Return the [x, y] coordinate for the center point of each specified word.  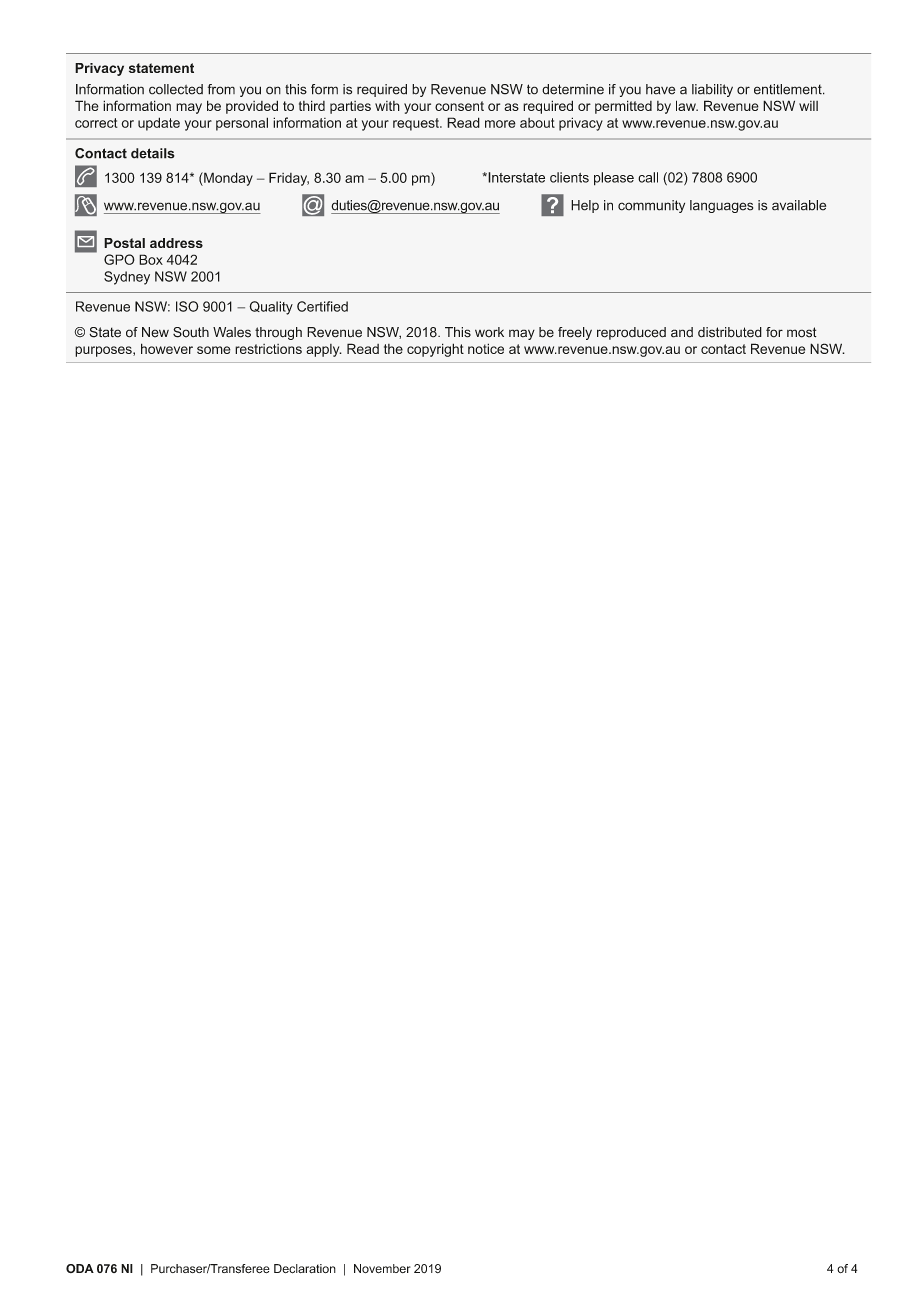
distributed [730, 332]
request [417, 124]
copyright [435, 350]
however [167, 348]
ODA [80, 1268]
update [159, 124]
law [687, 105]
